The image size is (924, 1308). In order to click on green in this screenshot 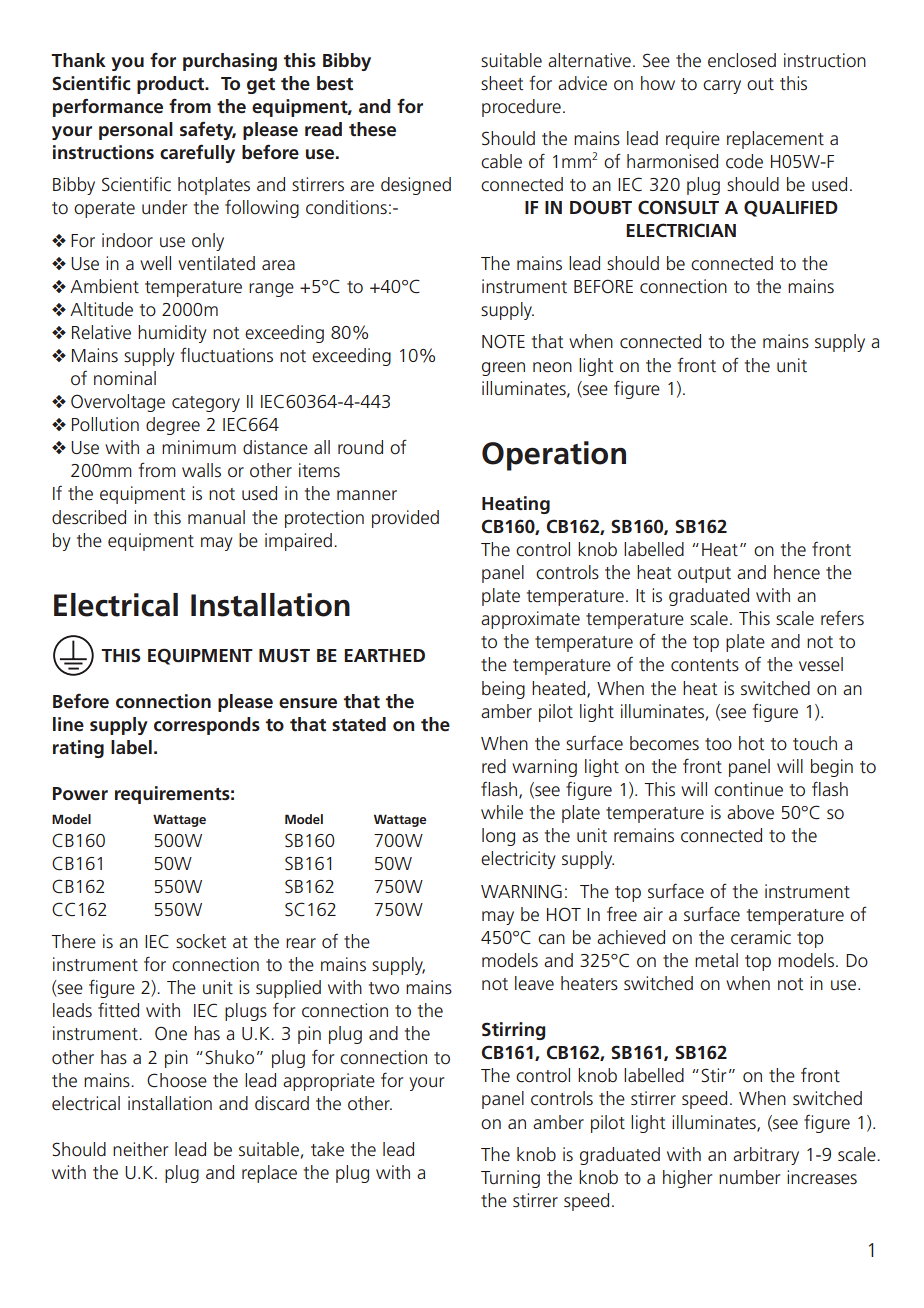, I will do `click(503, 369)`.
